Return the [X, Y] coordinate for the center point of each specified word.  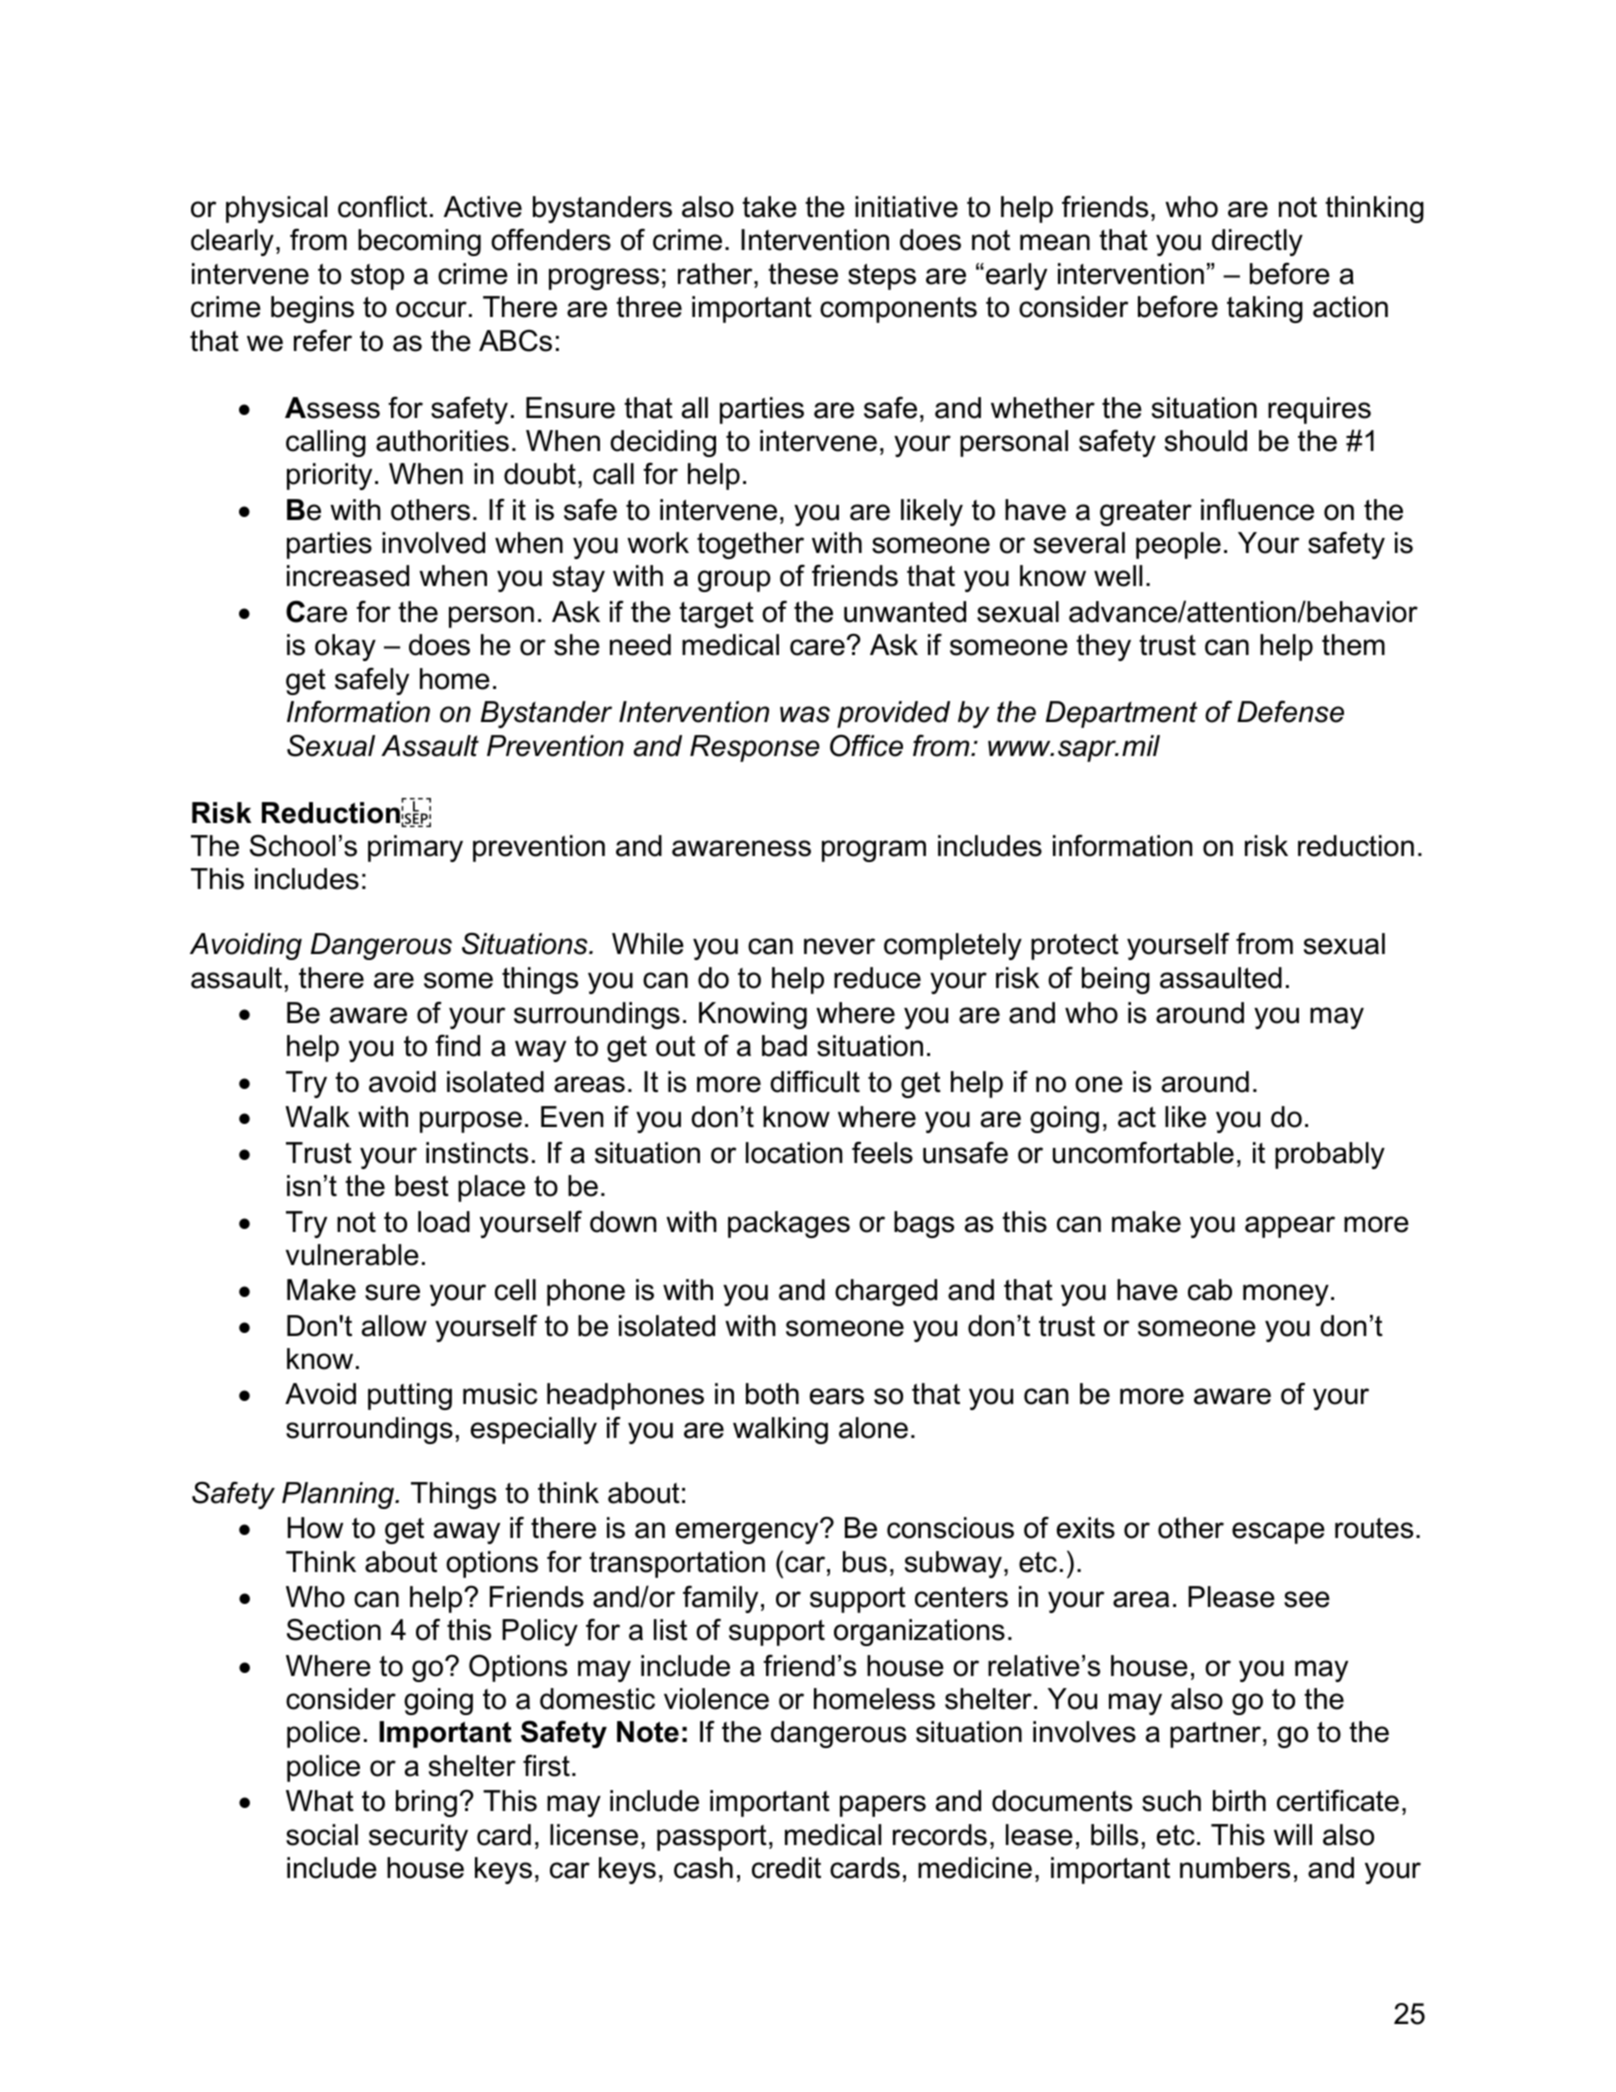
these [803, 274]
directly [1257, 242]
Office [866, 745]
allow [394, 1326]
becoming [419, 242]
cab [1210, 1290]
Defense [1290, 711]
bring [426, 1803]
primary [415, 848]
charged [886, 1292]
